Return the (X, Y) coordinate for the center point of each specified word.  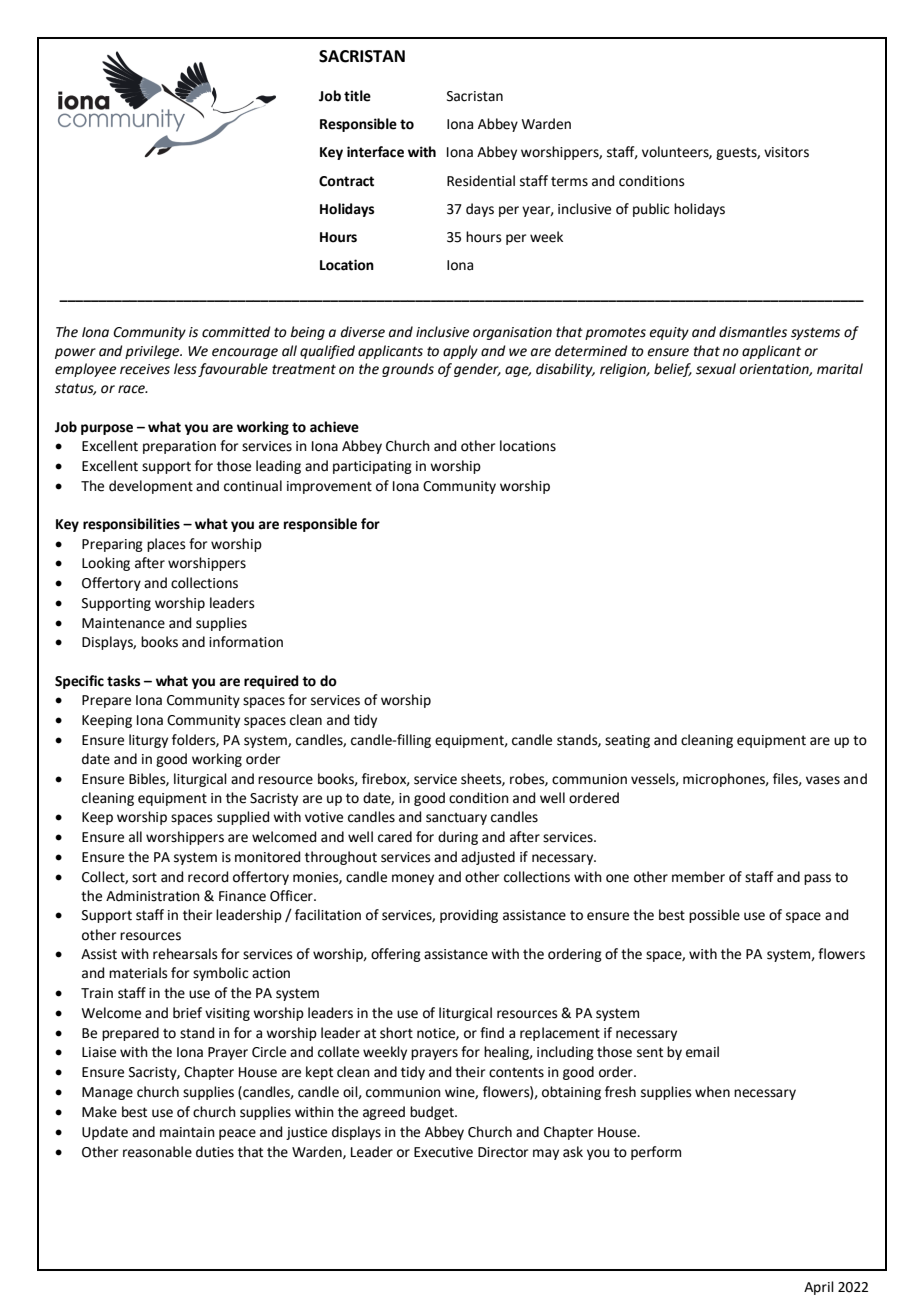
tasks (123, 681)
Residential (481, 181)
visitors (786, 152)
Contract (346, 181)
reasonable (157, 1152)
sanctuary (456, 818)
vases (823, 780)
